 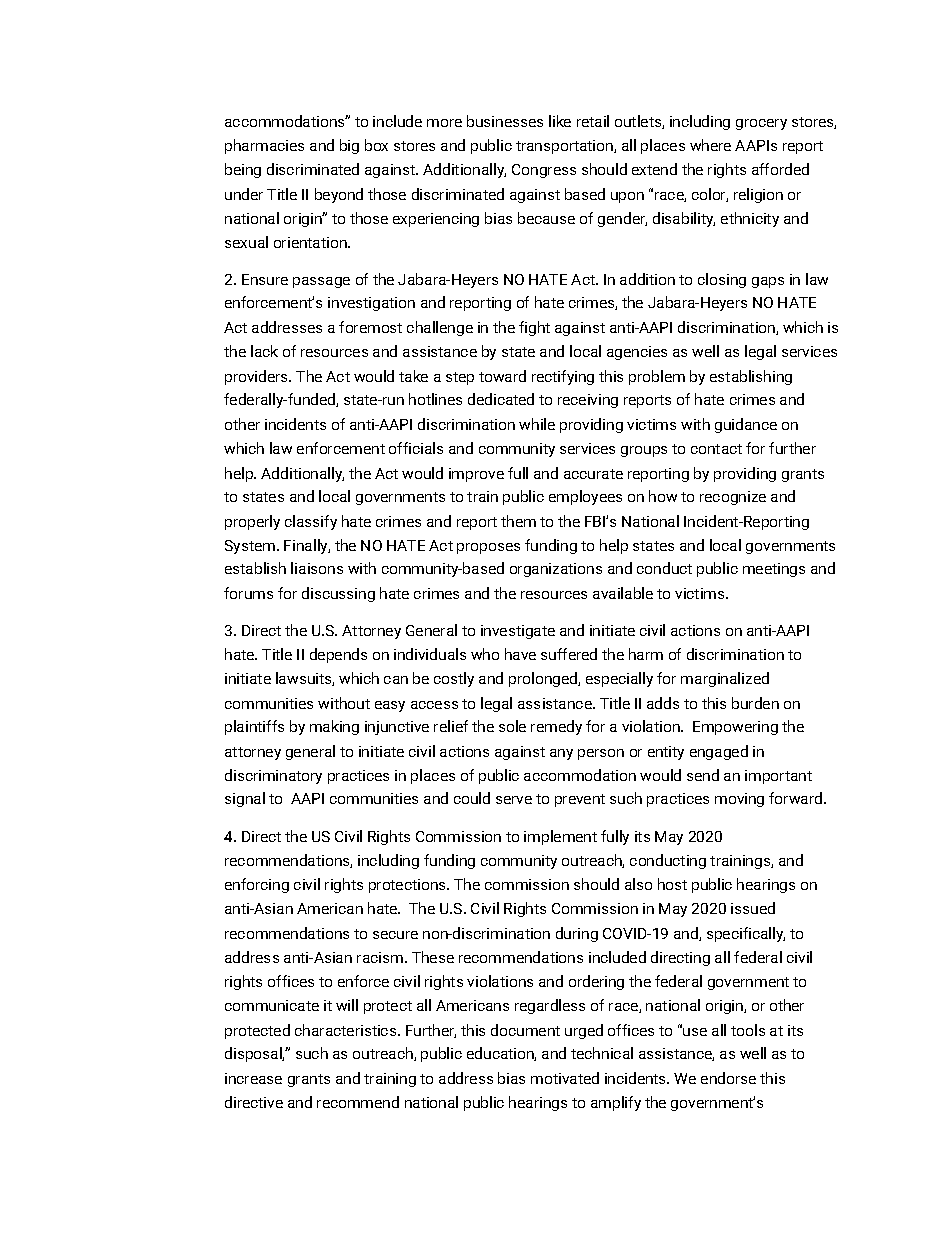 I want to click on big, so click(x=349, y=146).
